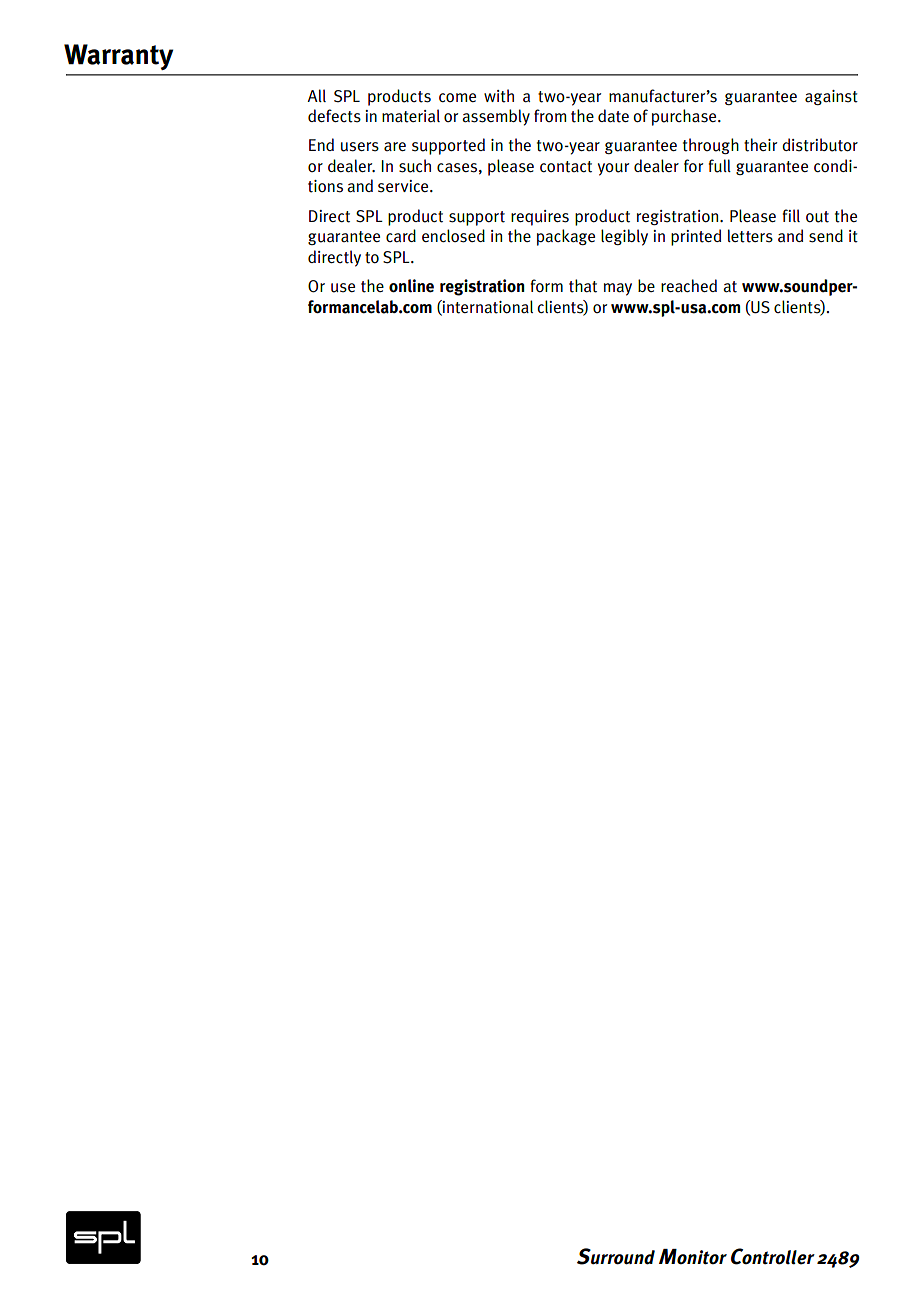 This image has width=924, height=1308. Describe the element at coordinates (401, 236) in the image. I see `card` at that location.
